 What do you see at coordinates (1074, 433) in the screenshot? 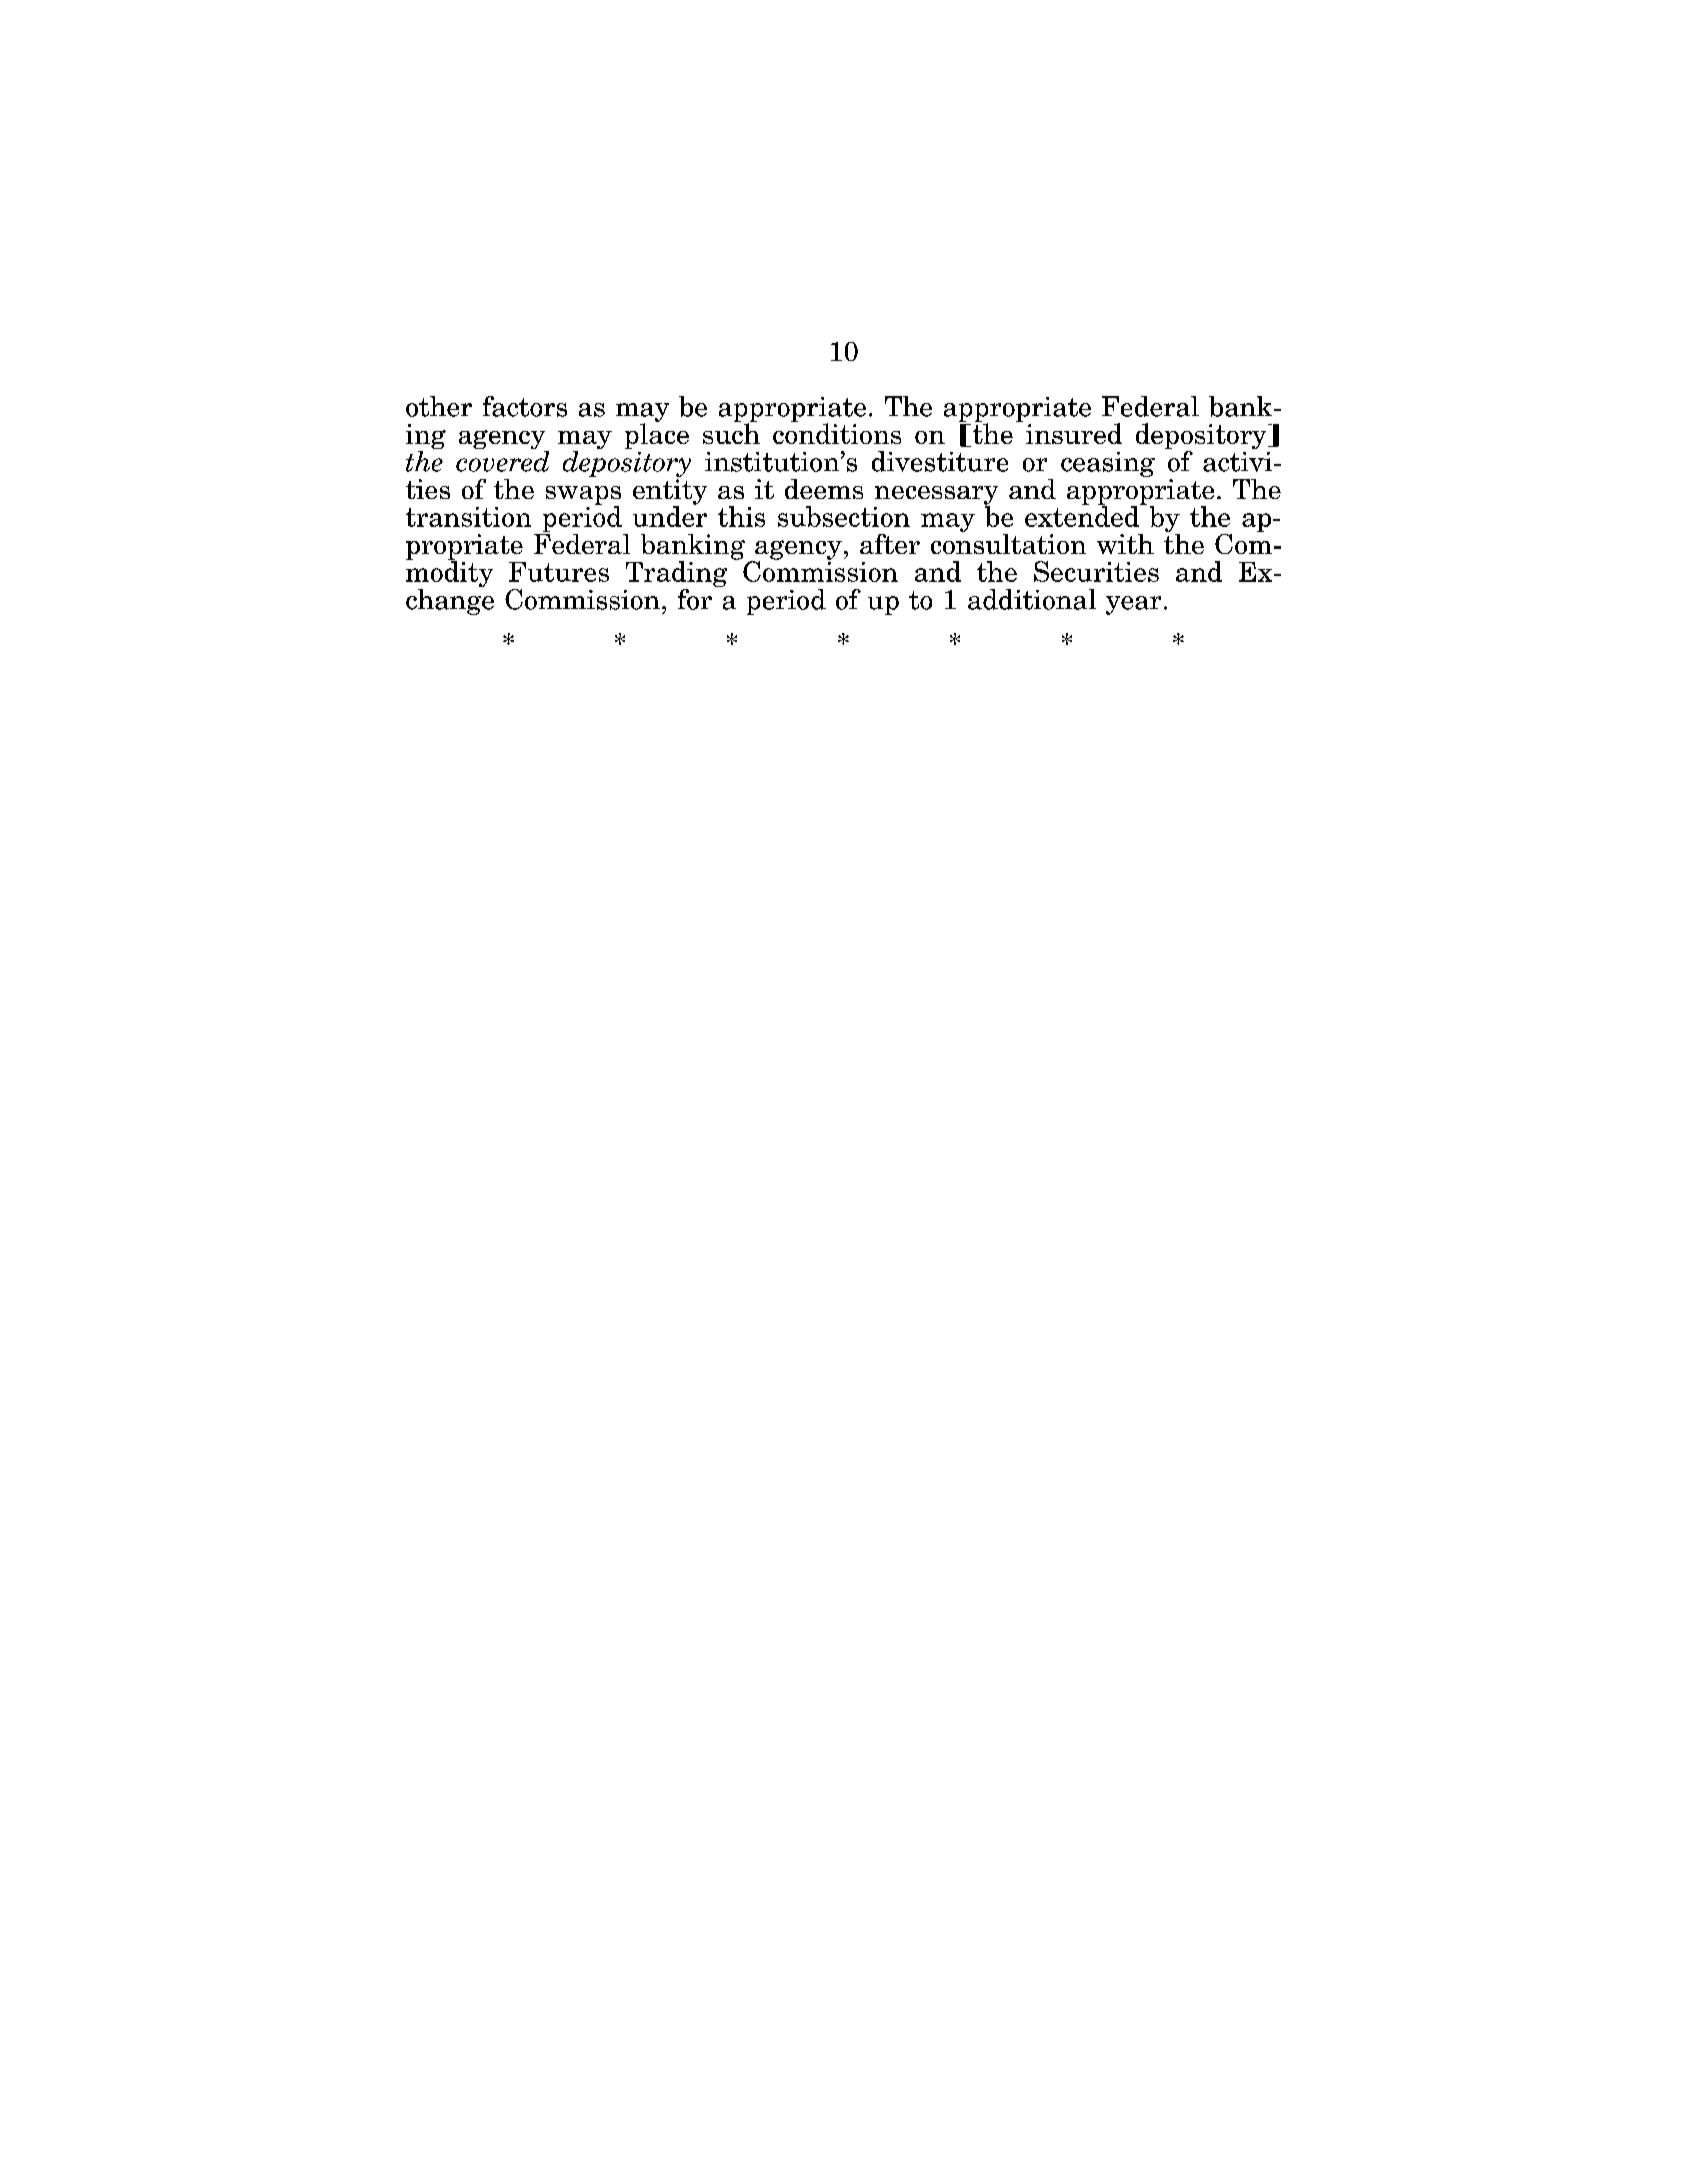
I see `insured` at bounding box center [1074, 433].
